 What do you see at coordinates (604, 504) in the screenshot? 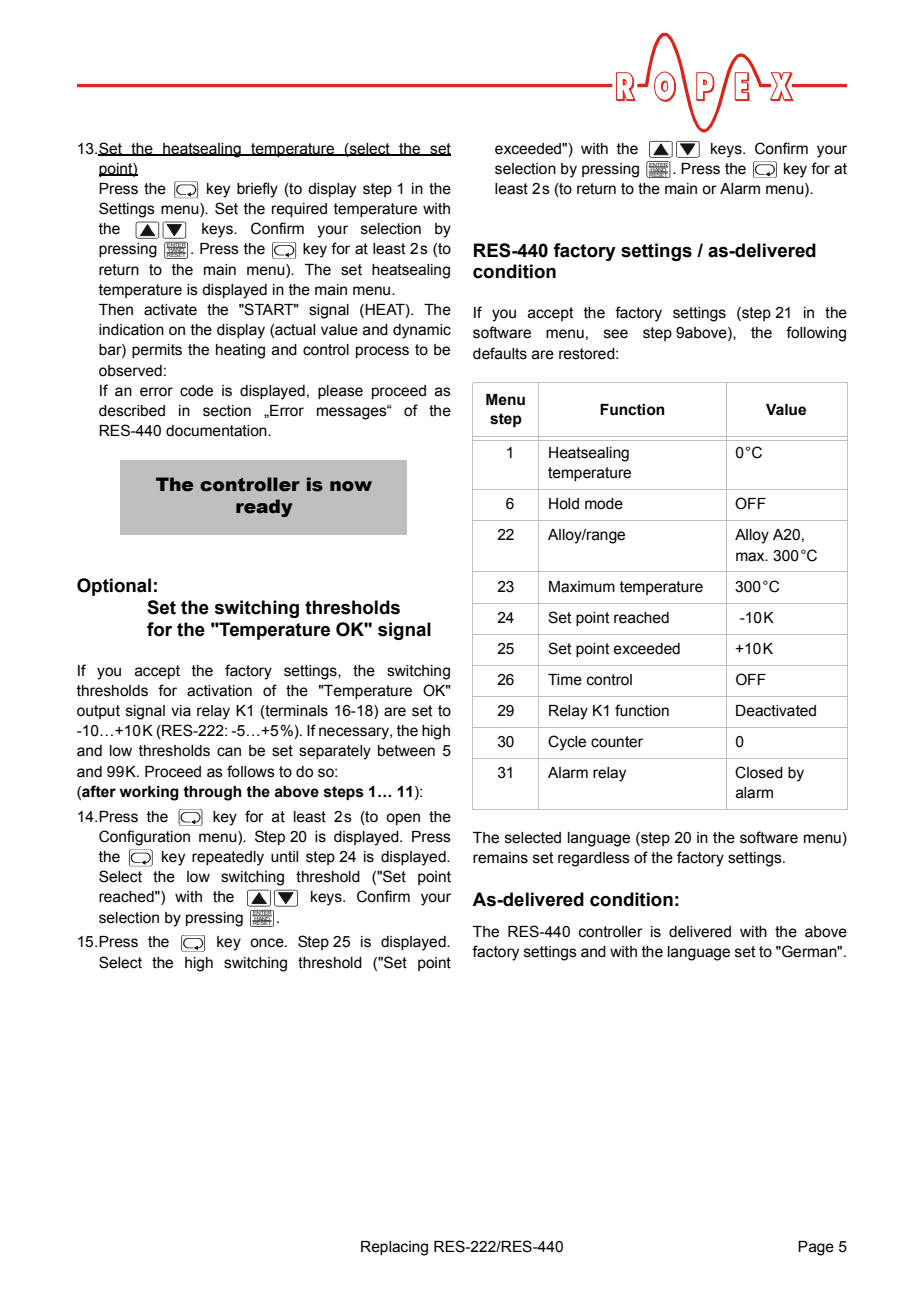
I see `mode` at bounding box center [604, 504].
